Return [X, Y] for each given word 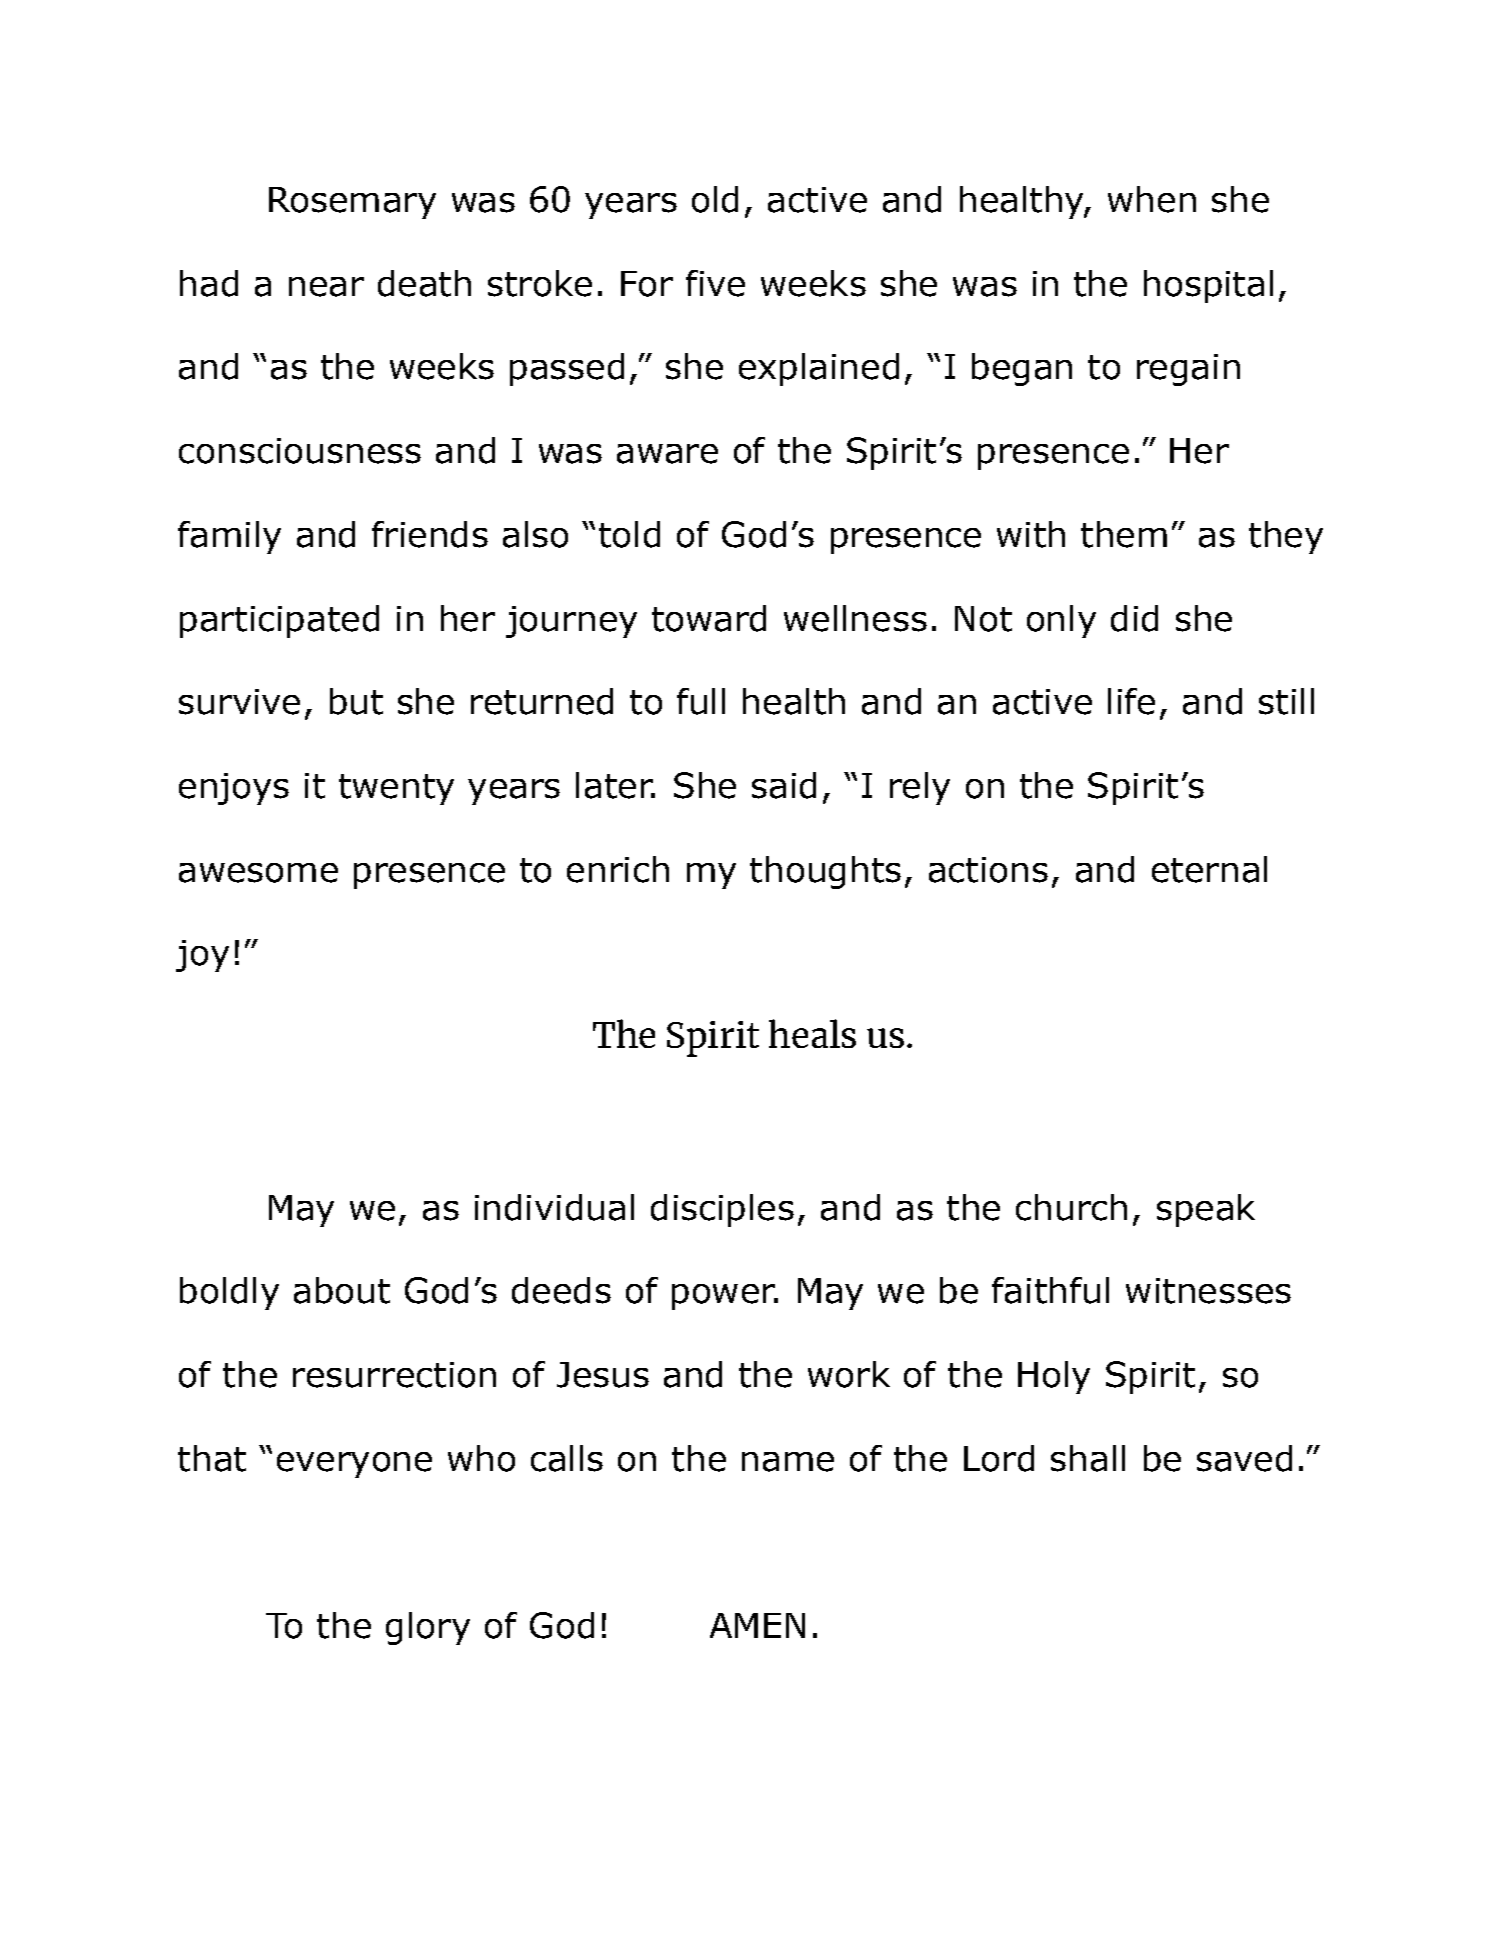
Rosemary [352, 203]
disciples [722, 1210]
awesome [258, 873]
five [715, 283]
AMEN [757, 1625]
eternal [1209, 869]
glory [428, 1628]
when [1152, 199]
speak [1206, 1210]
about [342, 1290]
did [1134, 618]
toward [709, 618]
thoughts [825, 872]
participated [279, 621]
